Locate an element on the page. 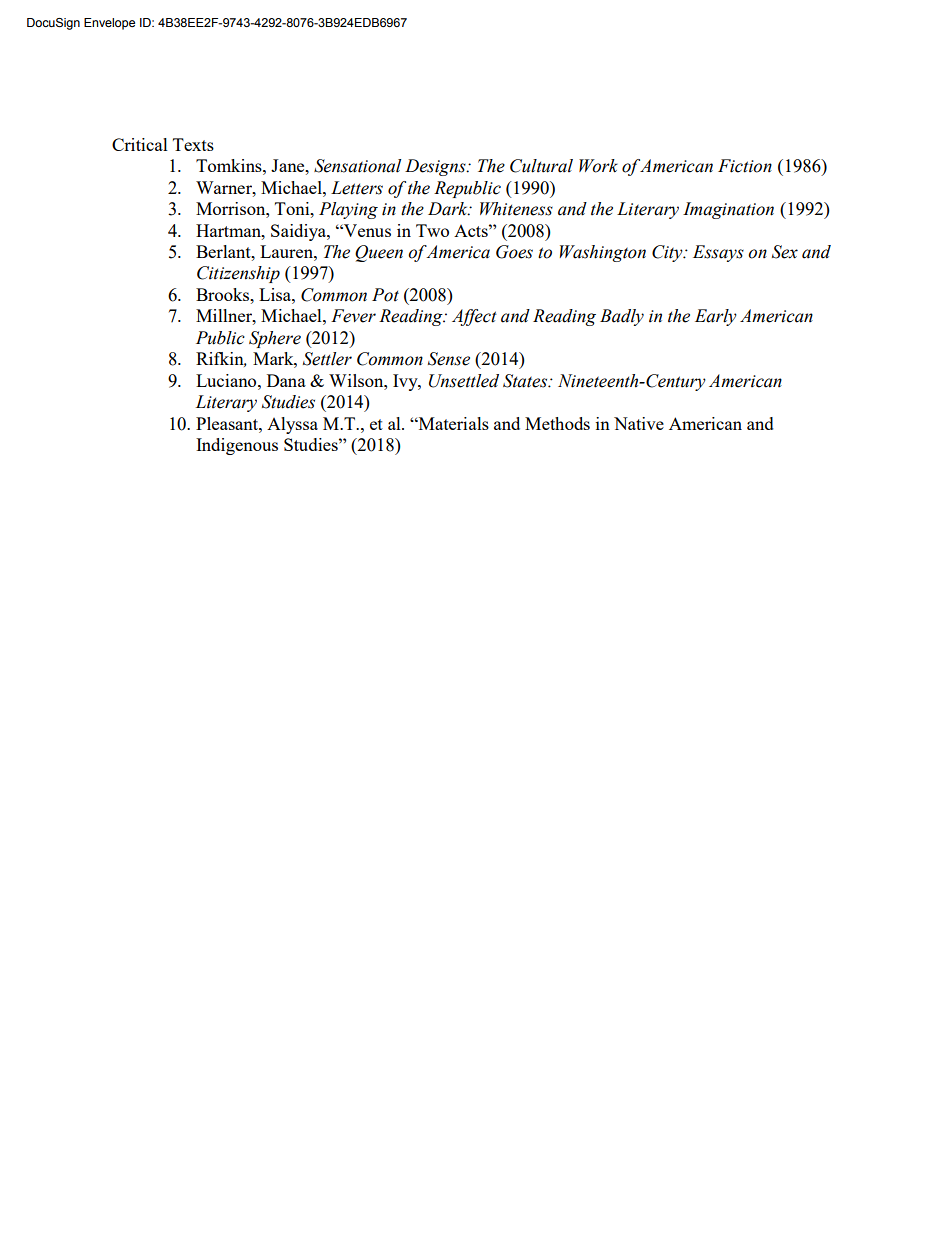 The height and width of the page is (1233, 952). Citizenship is located at coordinates (238, 274).
